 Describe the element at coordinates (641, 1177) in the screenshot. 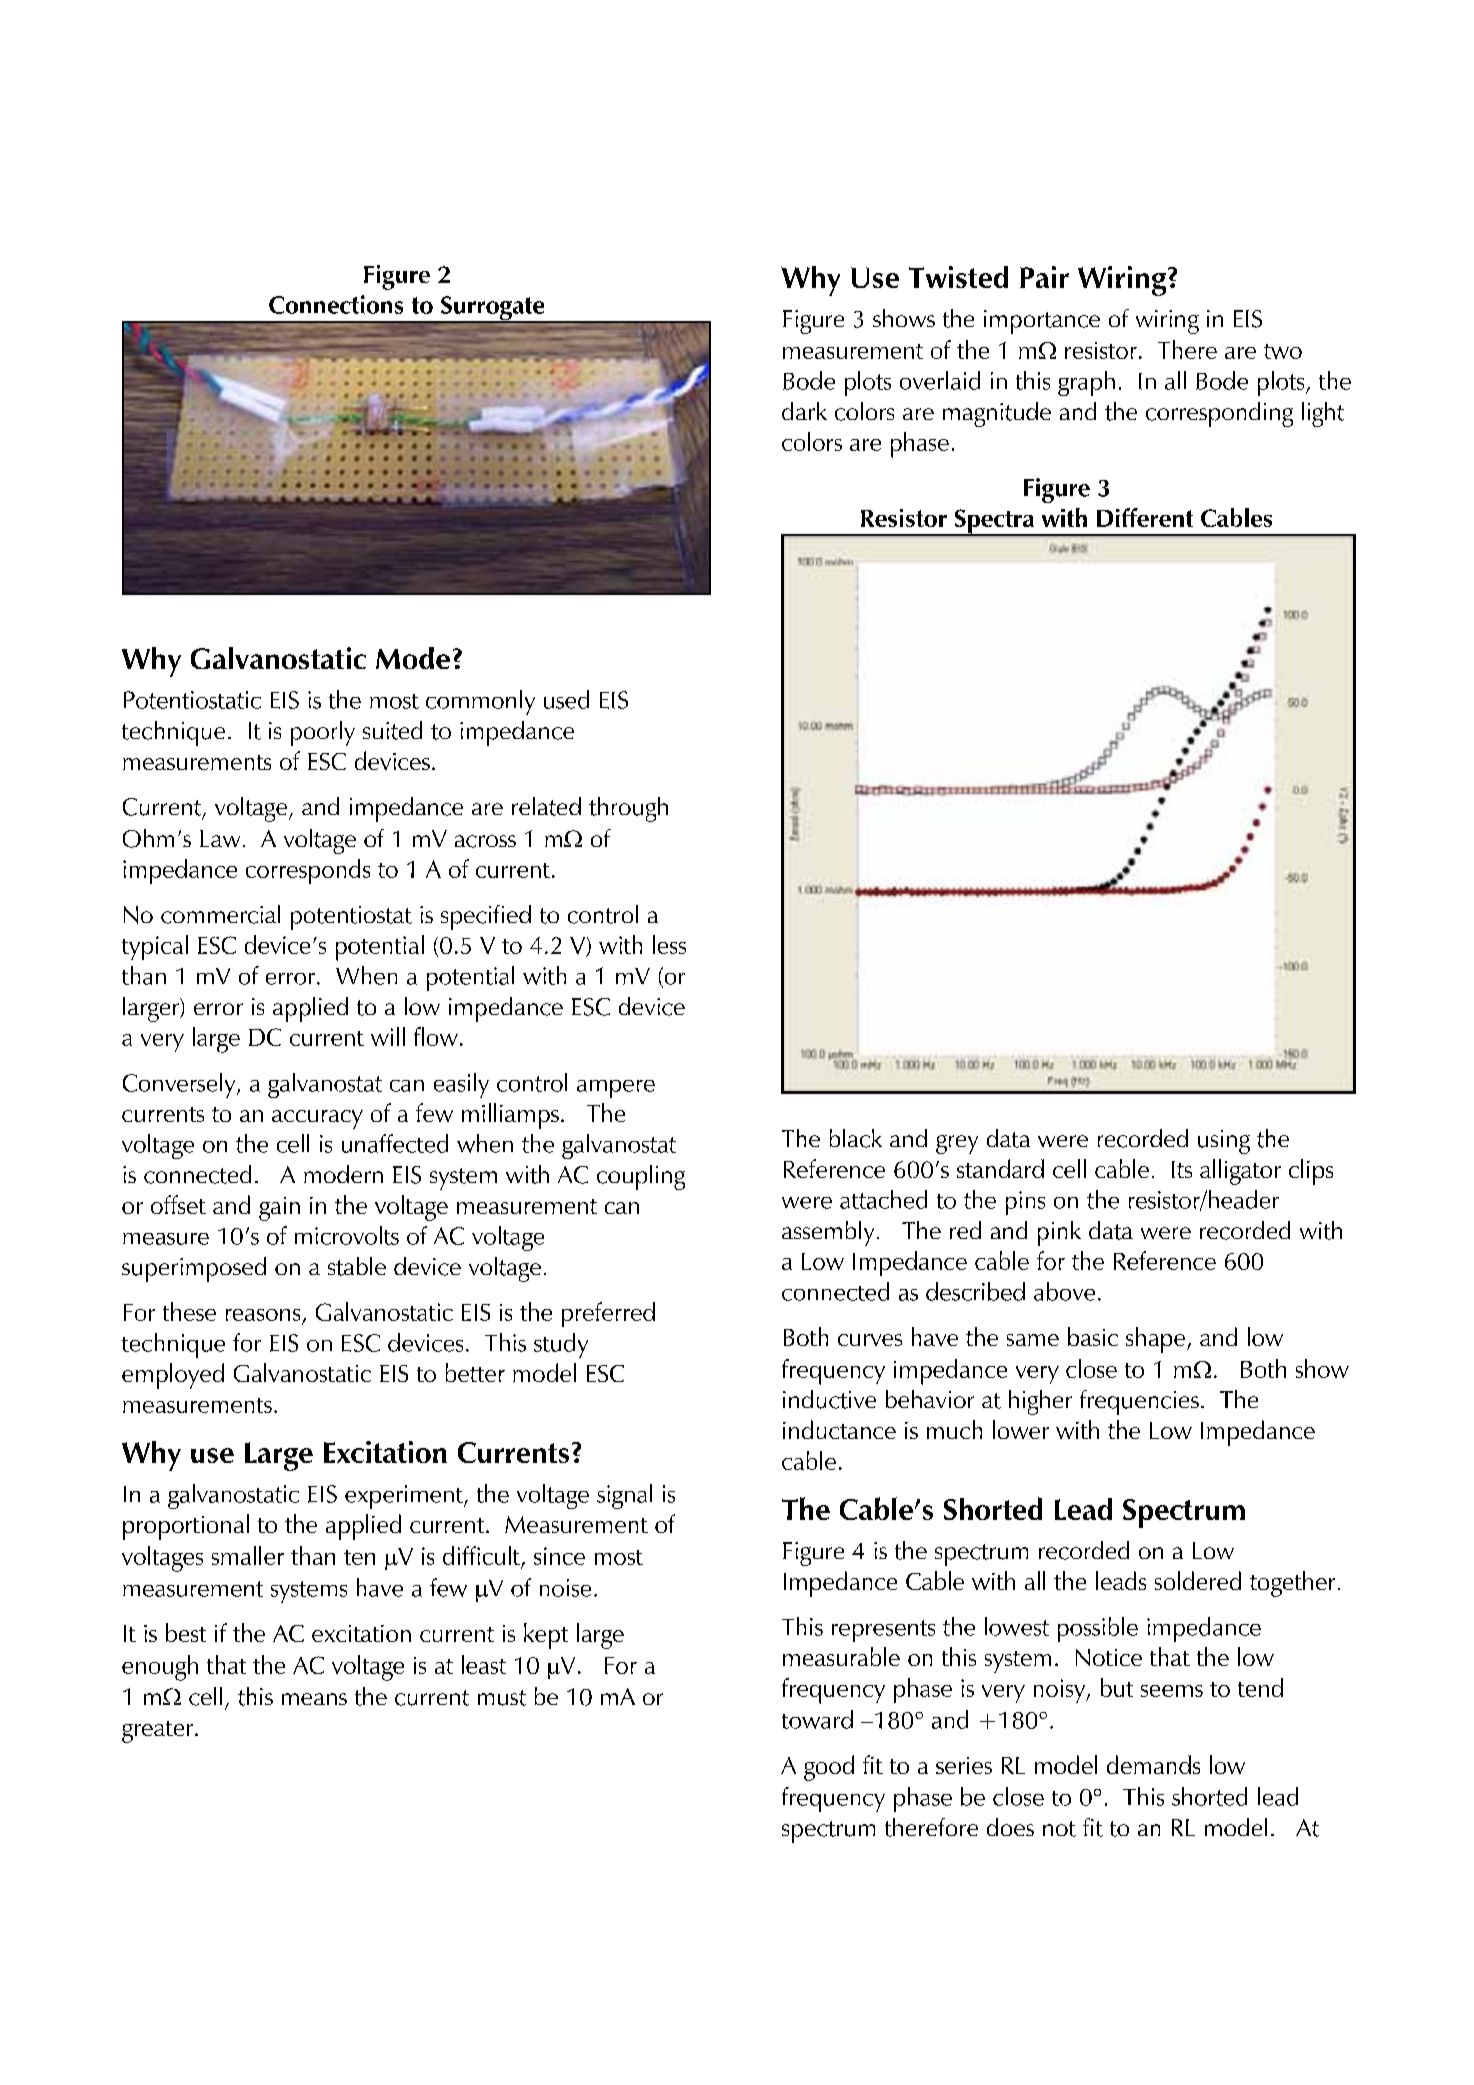

I see `coupling` at that location.
